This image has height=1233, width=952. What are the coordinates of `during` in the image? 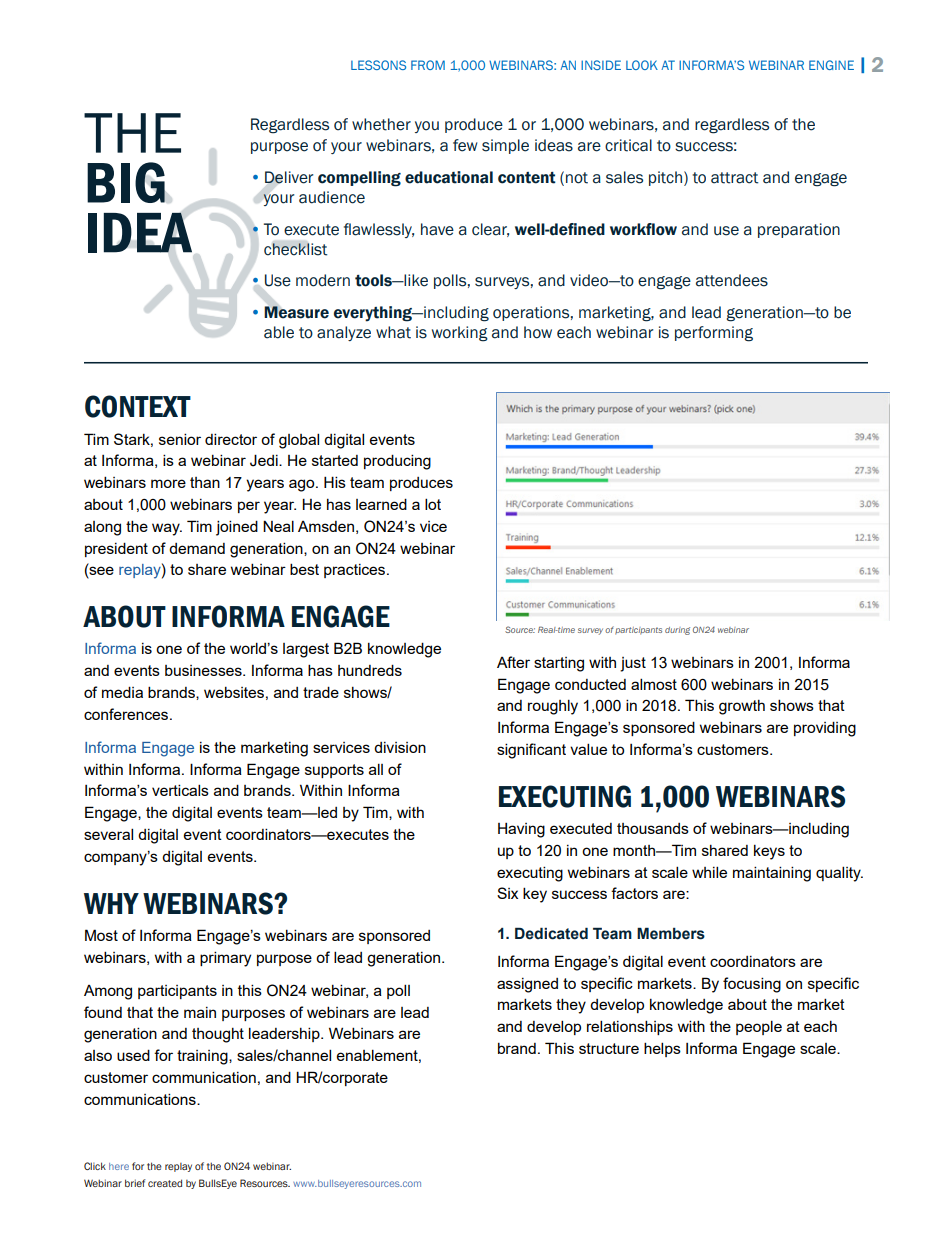 It's located at (677, 631).
